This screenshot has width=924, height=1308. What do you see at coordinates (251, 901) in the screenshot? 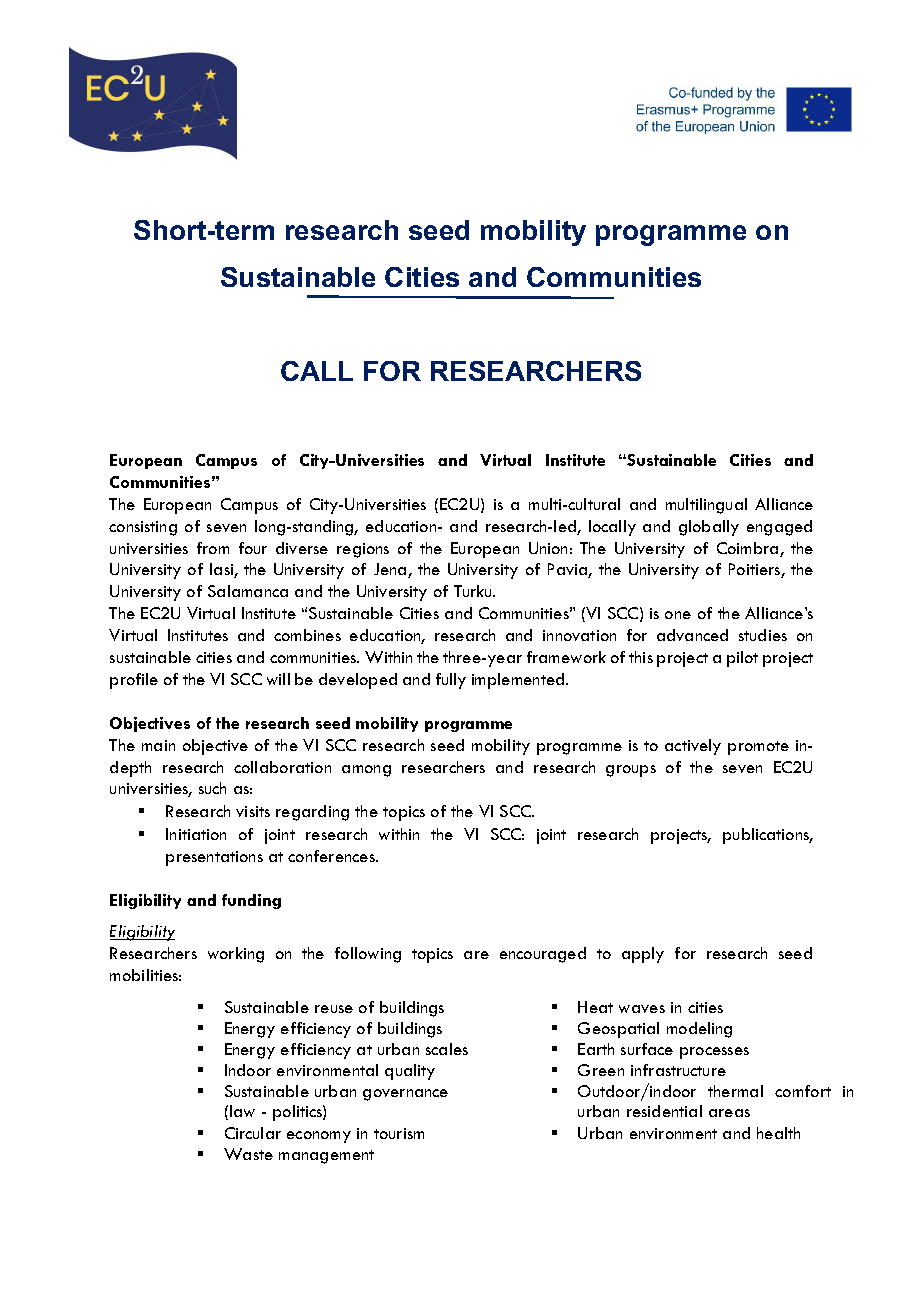
I see `funding` at bounding box center [251, 901].
